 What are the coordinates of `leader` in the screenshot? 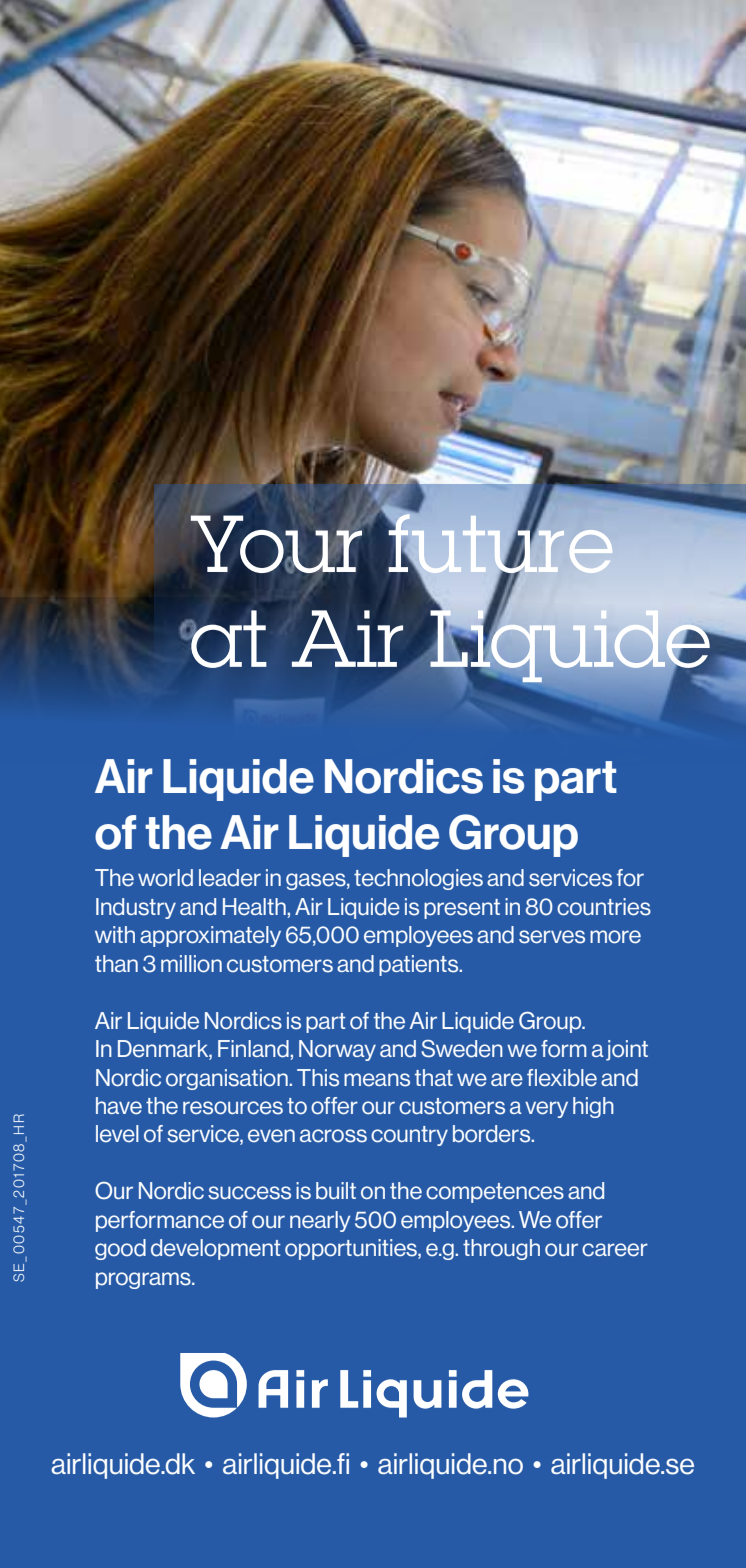 It's located at (230, 878).
